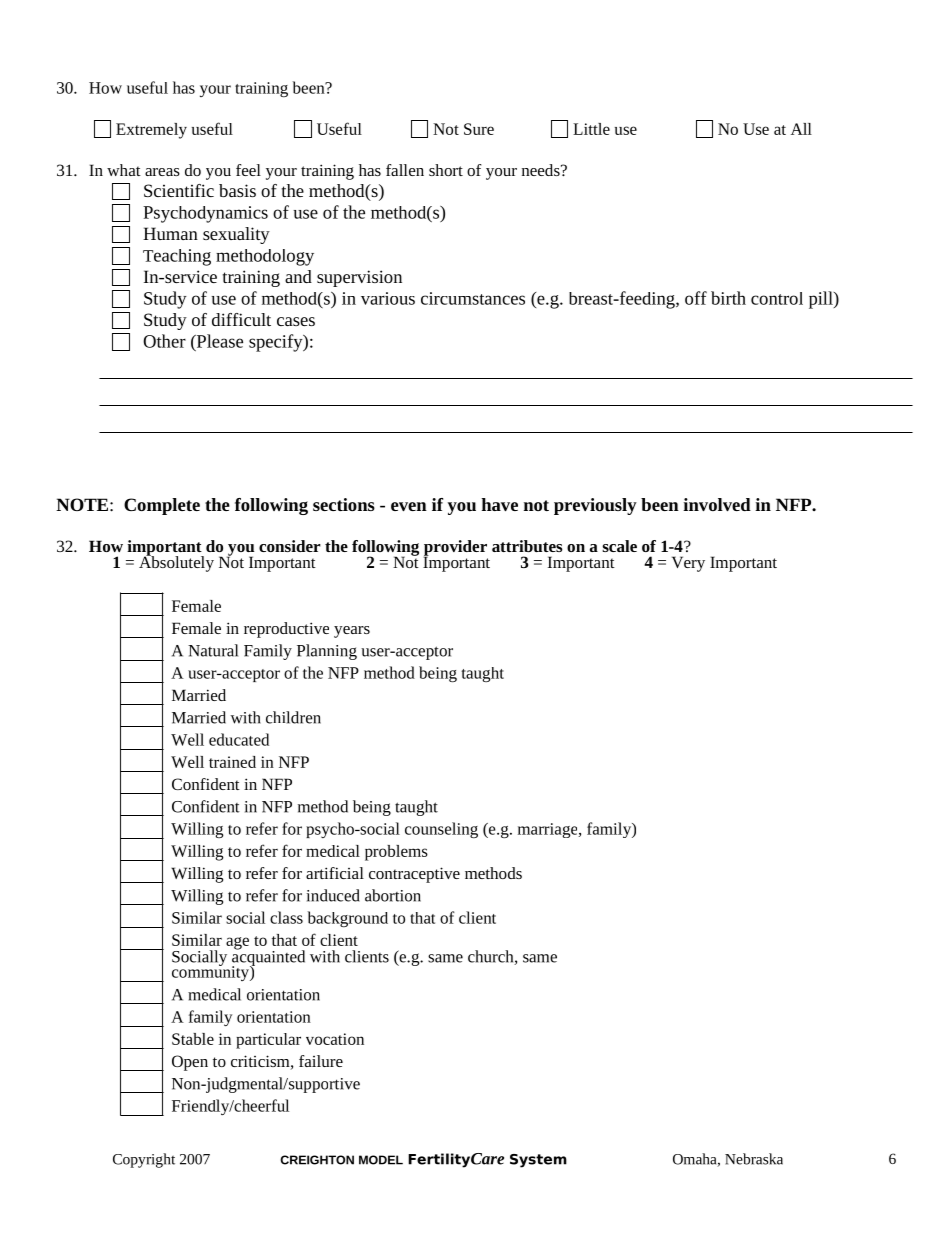 The image size is (952, 1233). Describe the element at coordinates (591, 129) in the page. I see `Little` at that location.
